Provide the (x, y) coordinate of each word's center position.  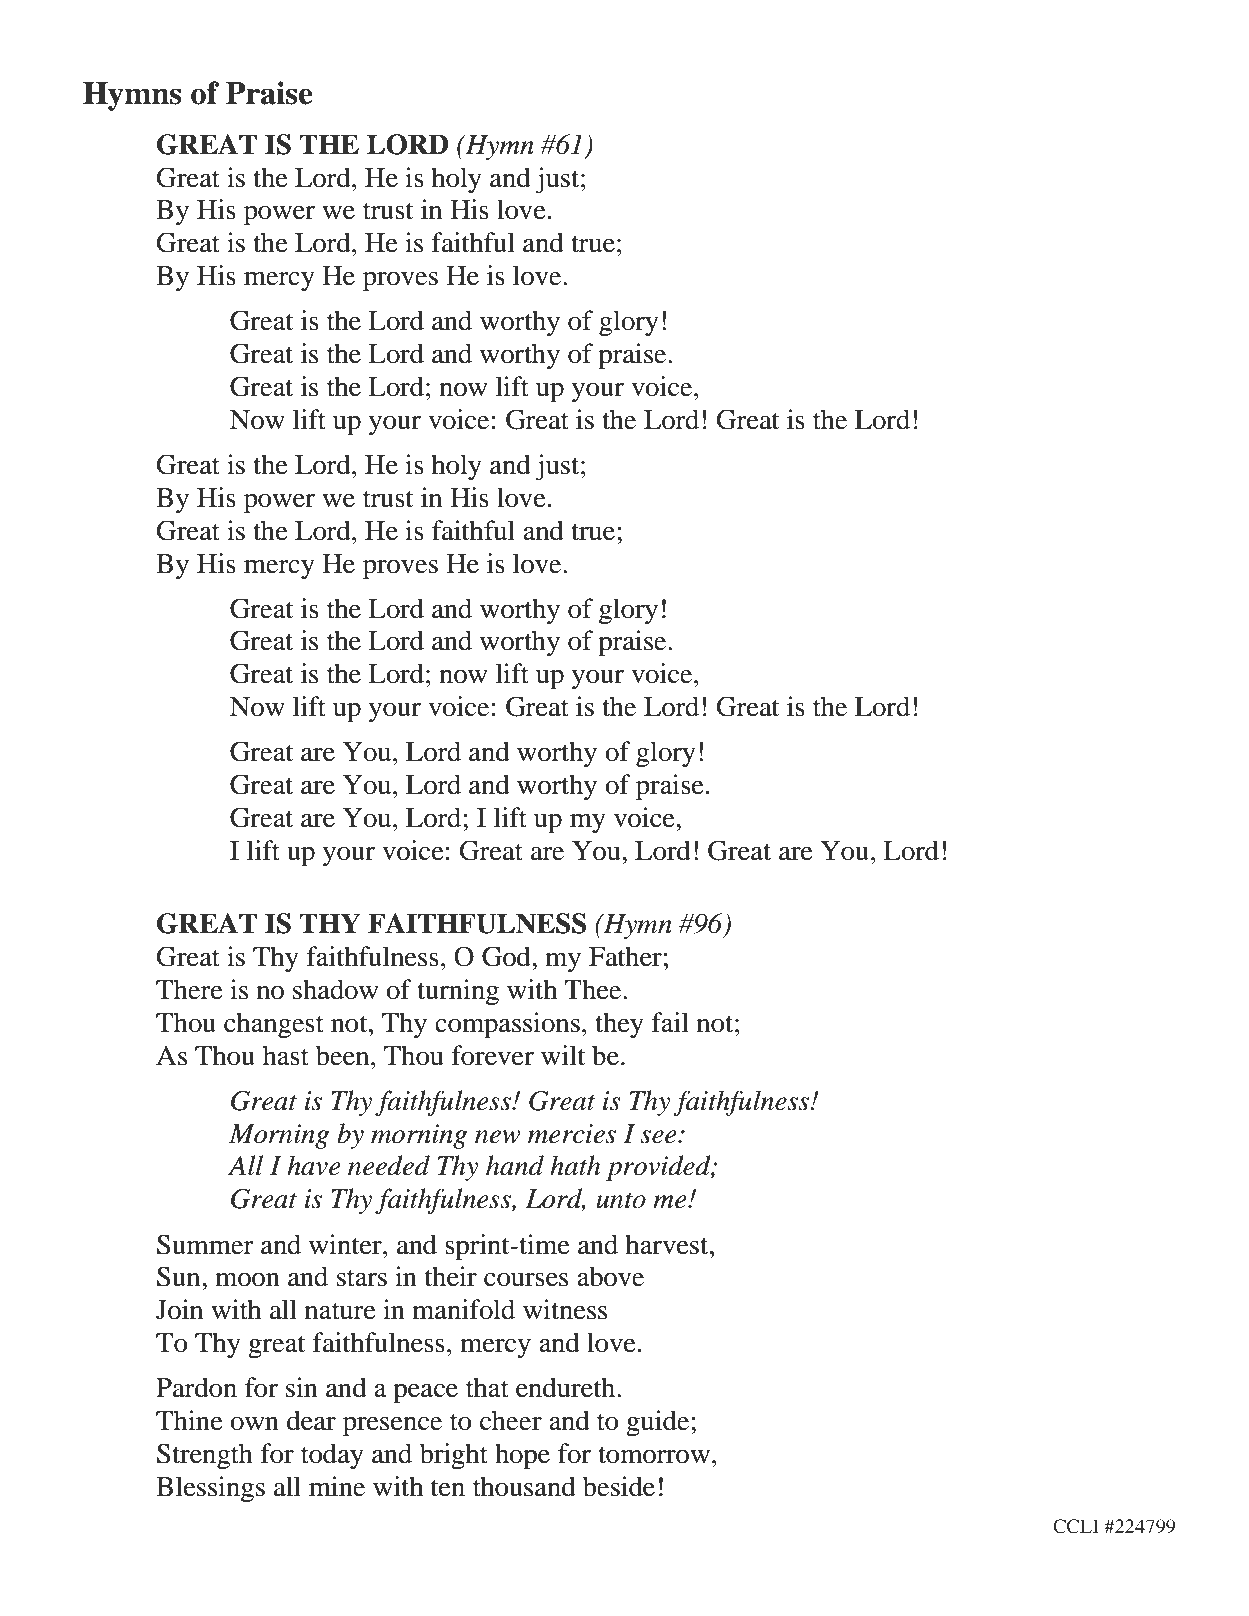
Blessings (210, 1489)
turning (458, 992)
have (314, 1165)
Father (625, 956)
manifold (463, 1309)
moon (247, 1280)
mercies (572, 1134)
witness (565, 1309)
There (189, 989)
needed (389, 1165)
